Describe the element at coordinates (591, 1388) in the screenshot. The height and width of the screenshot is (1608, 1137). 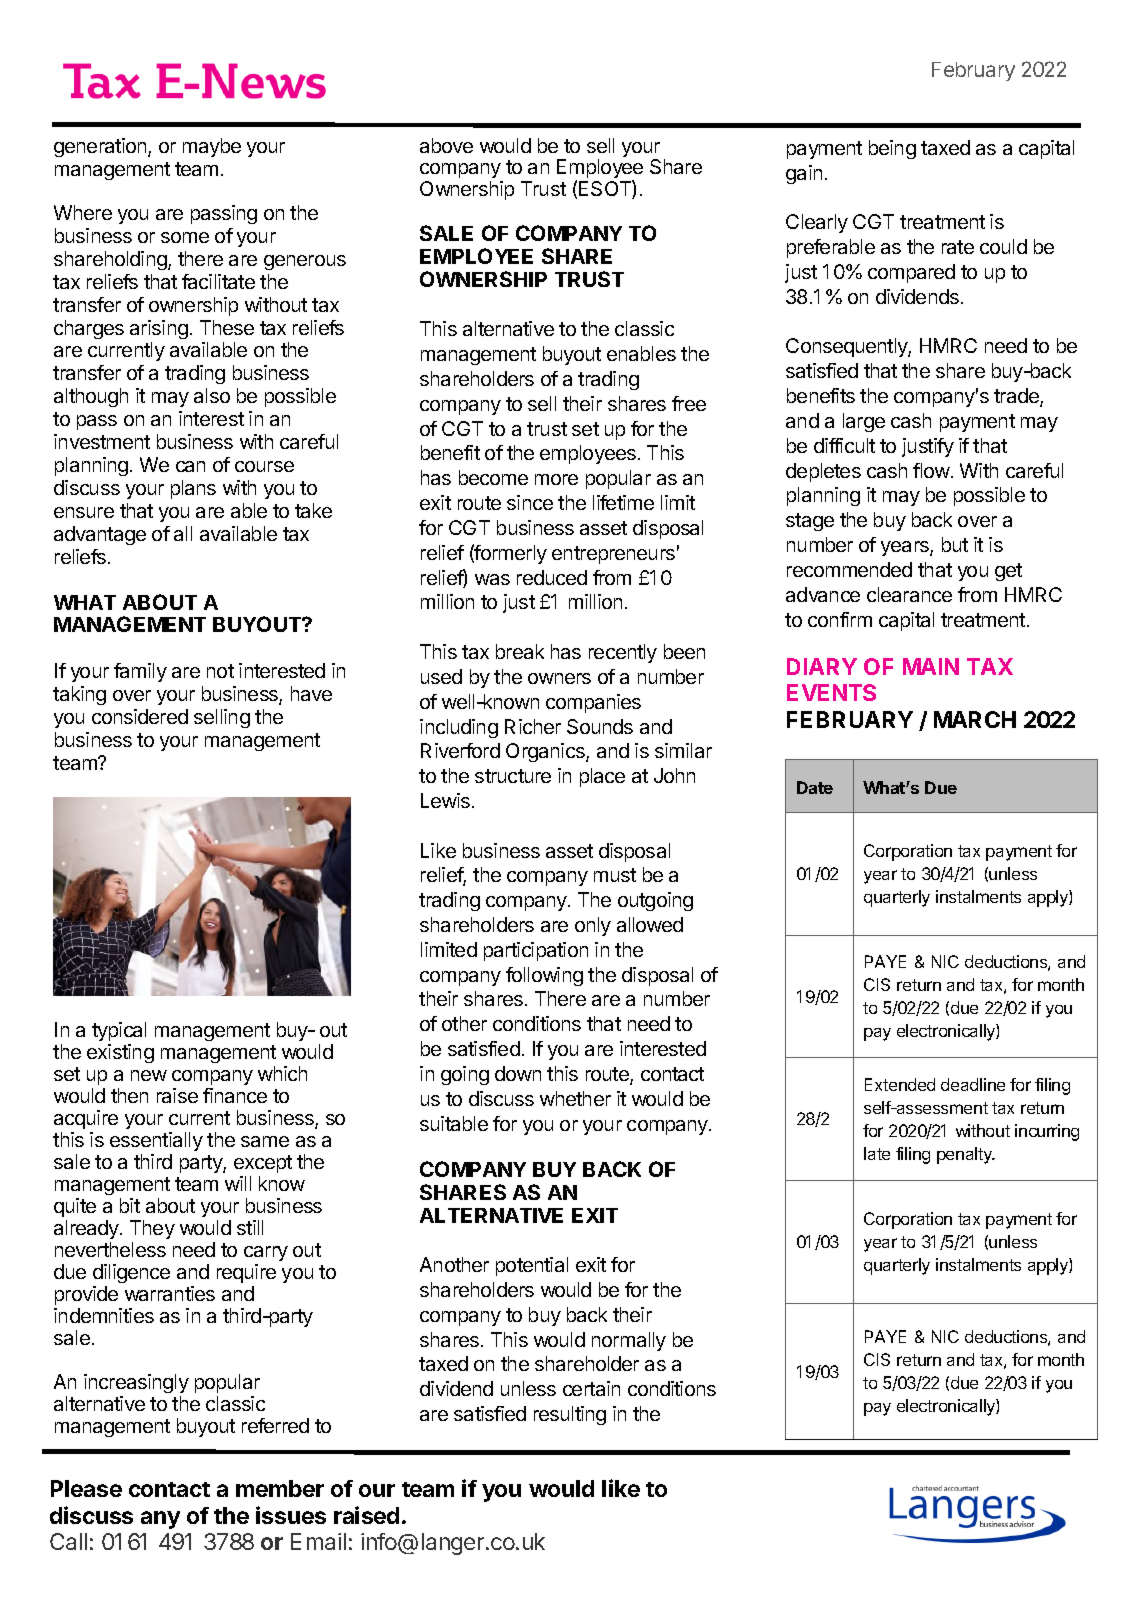
I see `certain` at that location.
